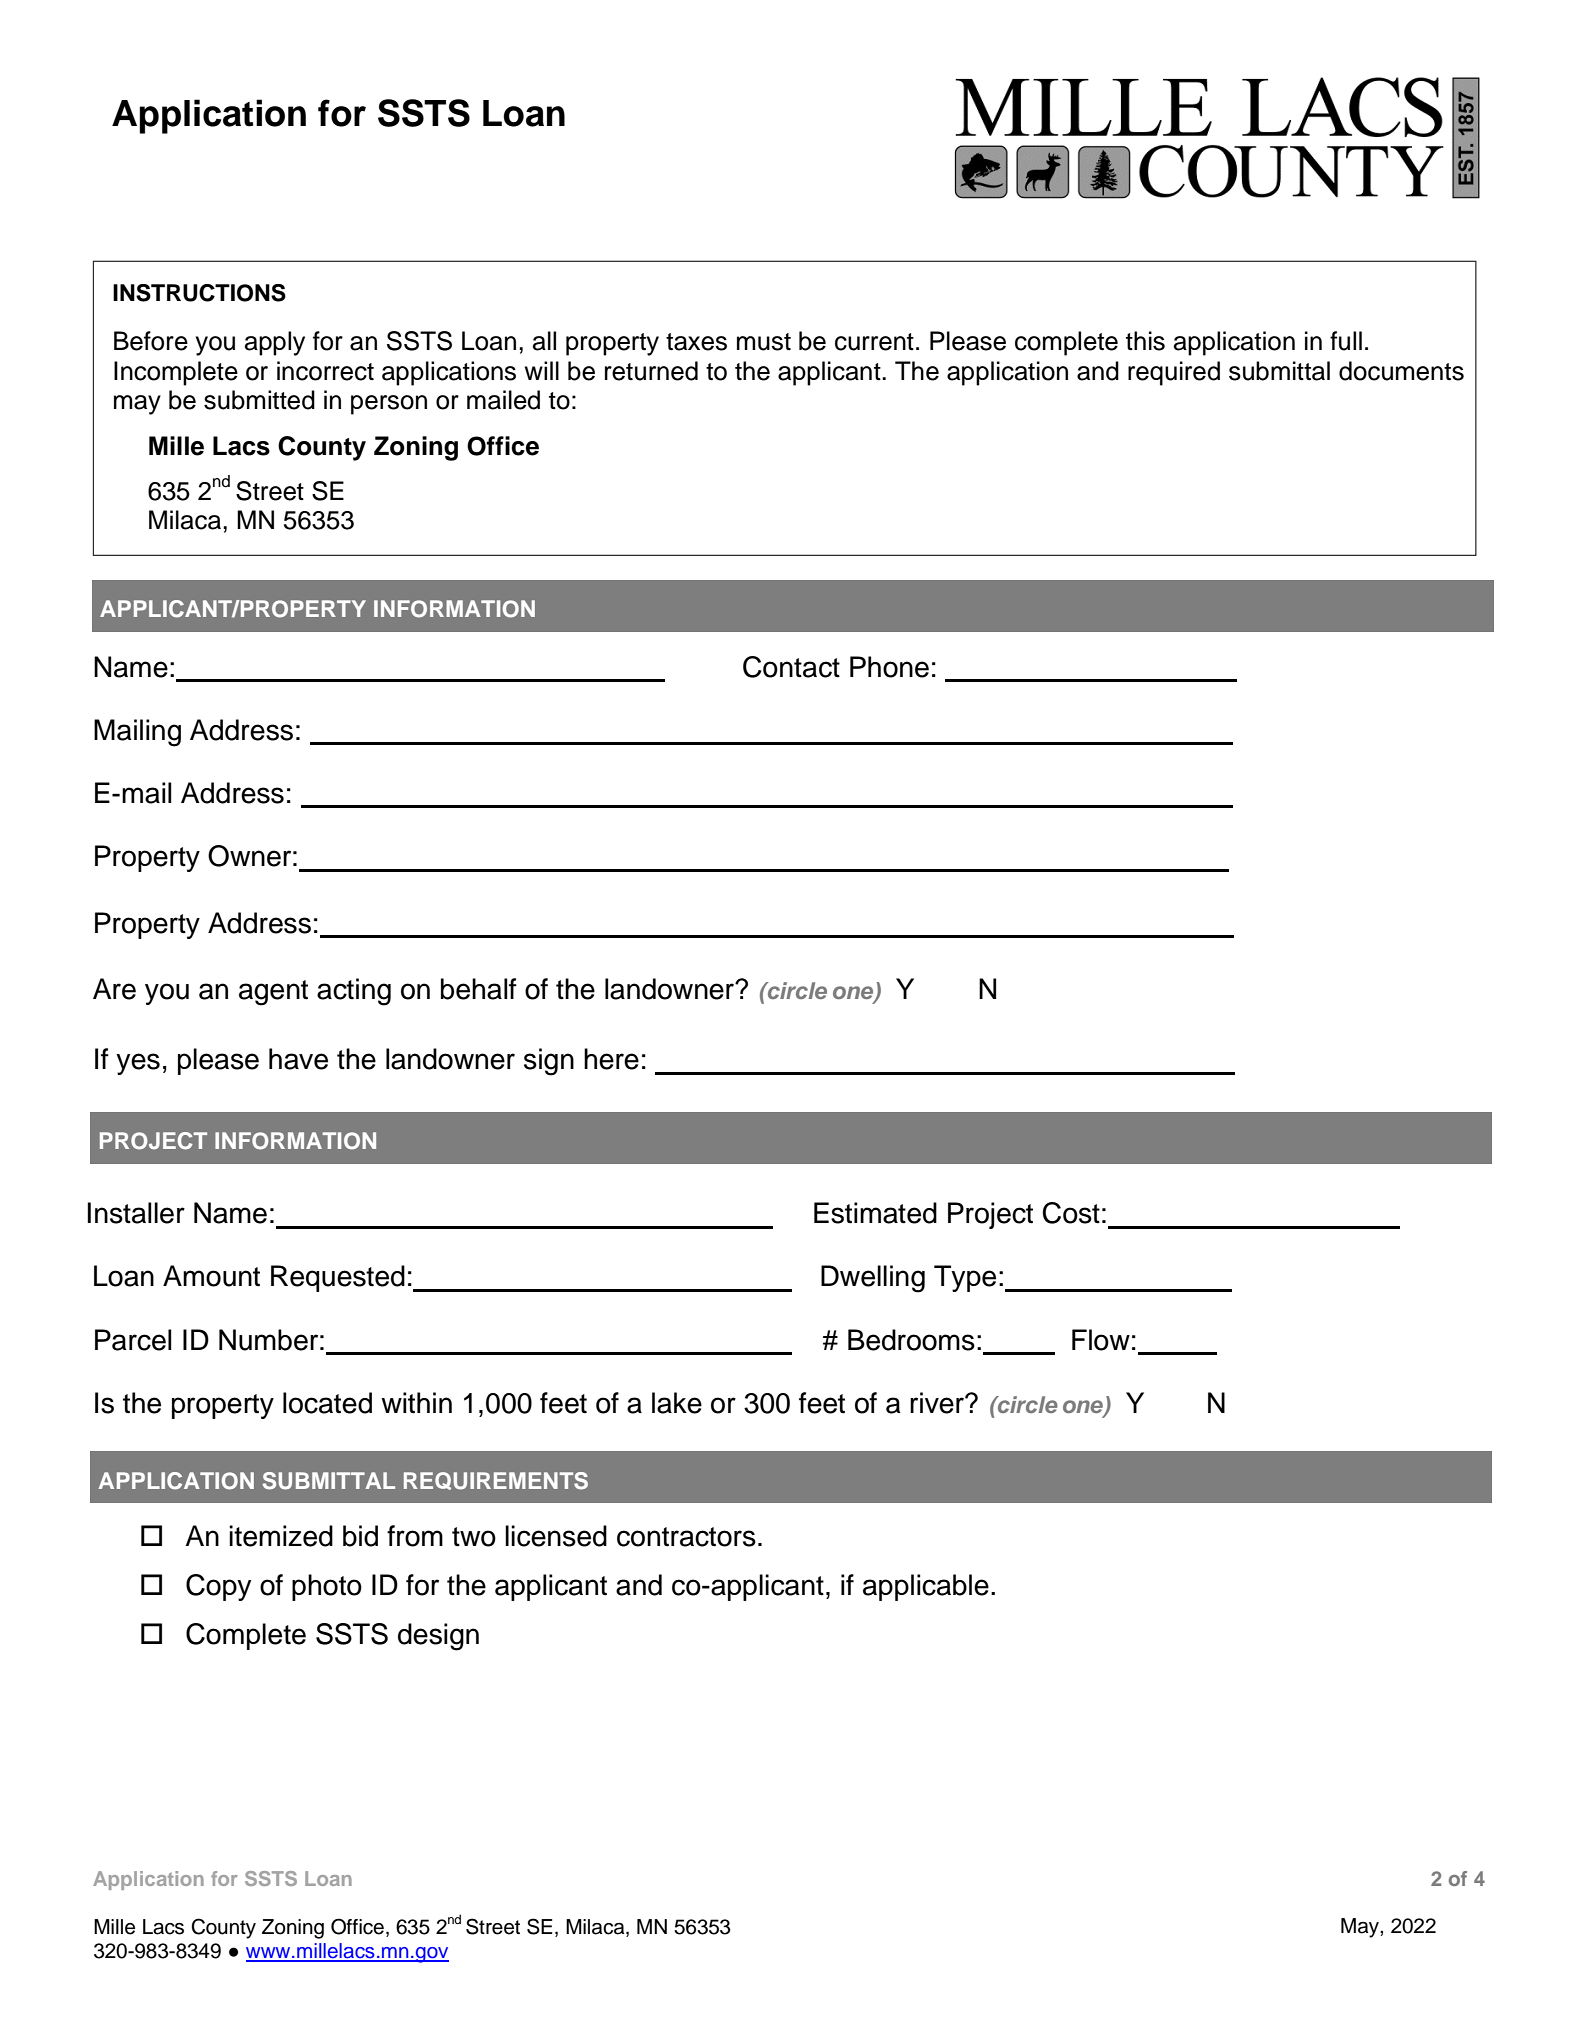 This document has height=2041, width=1577. I want to click on contractors, so click(686, 1537).
